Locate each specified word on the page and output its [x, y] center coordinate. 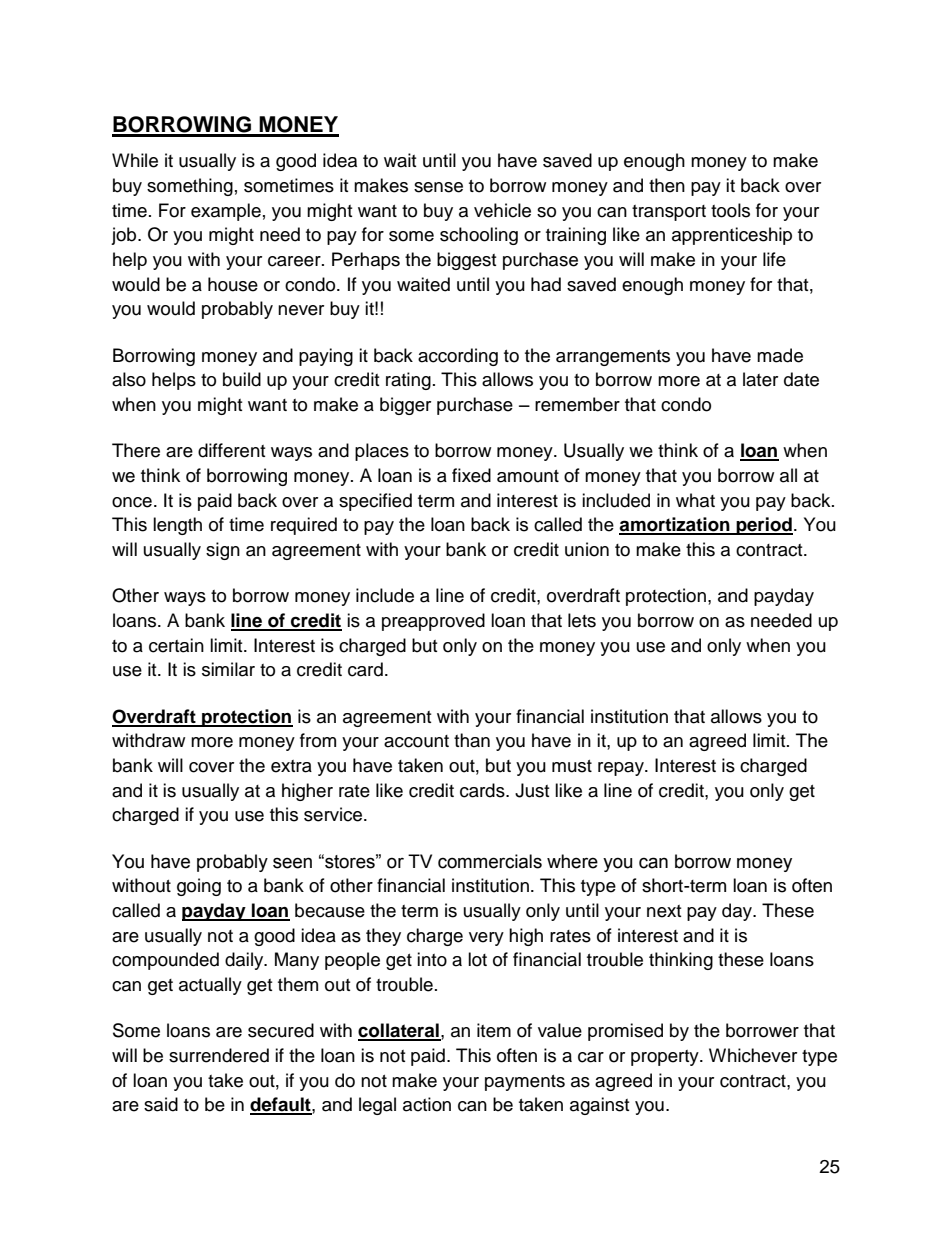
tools [730, 210]
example [226, 212]
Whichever [753, 1055]
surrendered [219, 1055]
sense [438, 187]
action [427, 1104]
